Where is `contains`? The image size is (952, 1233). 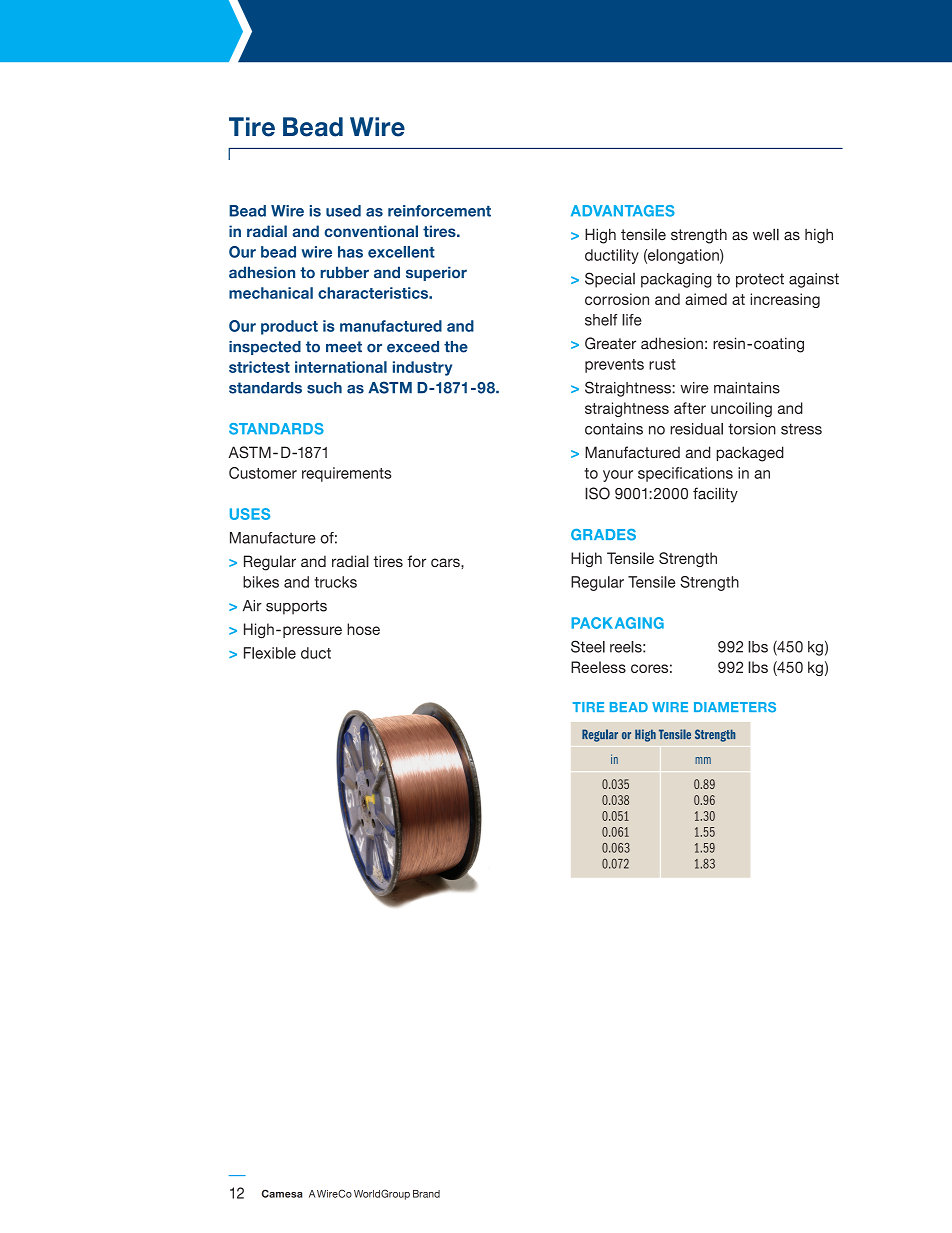
contains is located at coordinates (614, 429).
